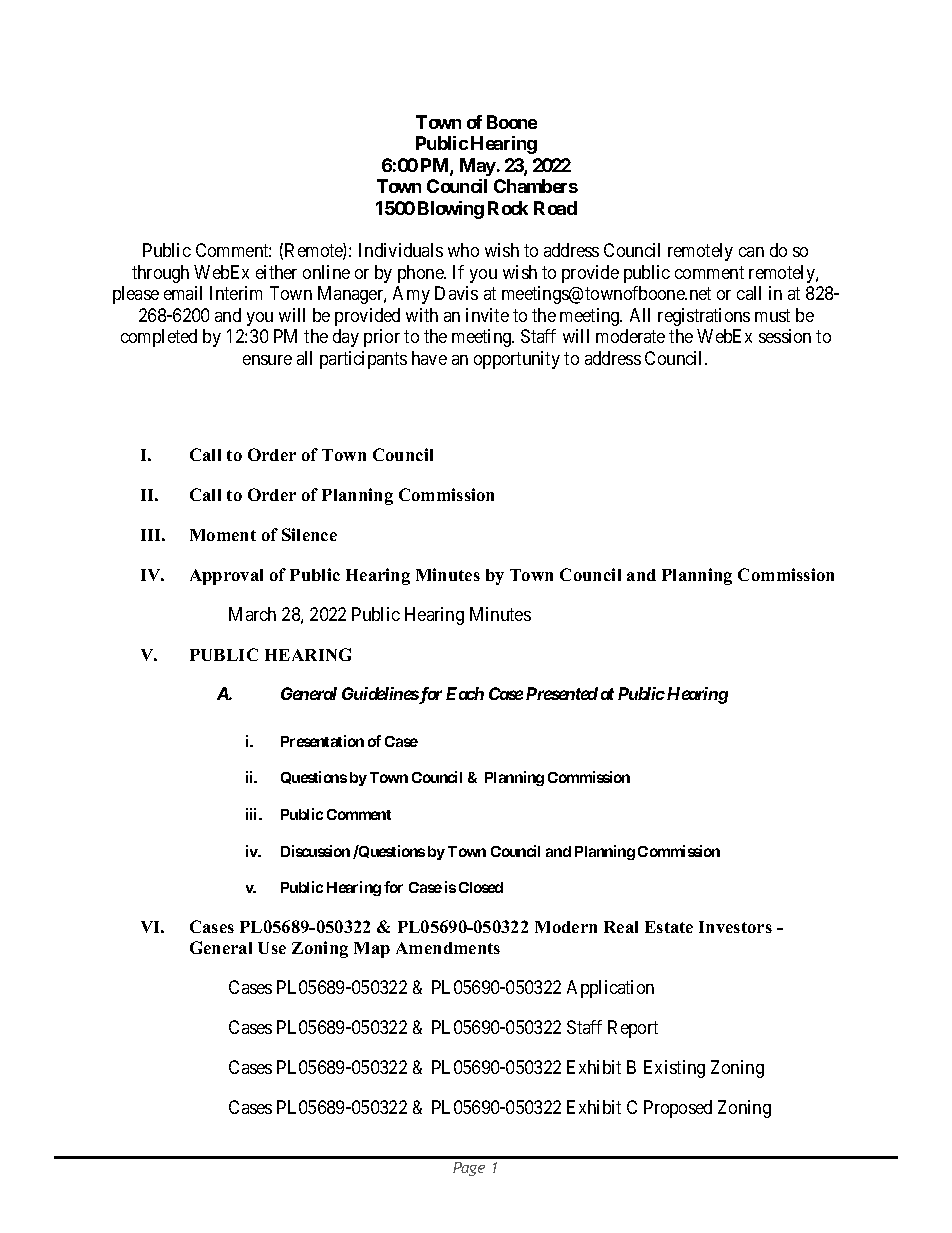  Describe the element at coordinates (469, 1169) in the page. I see `Page` at that location.
